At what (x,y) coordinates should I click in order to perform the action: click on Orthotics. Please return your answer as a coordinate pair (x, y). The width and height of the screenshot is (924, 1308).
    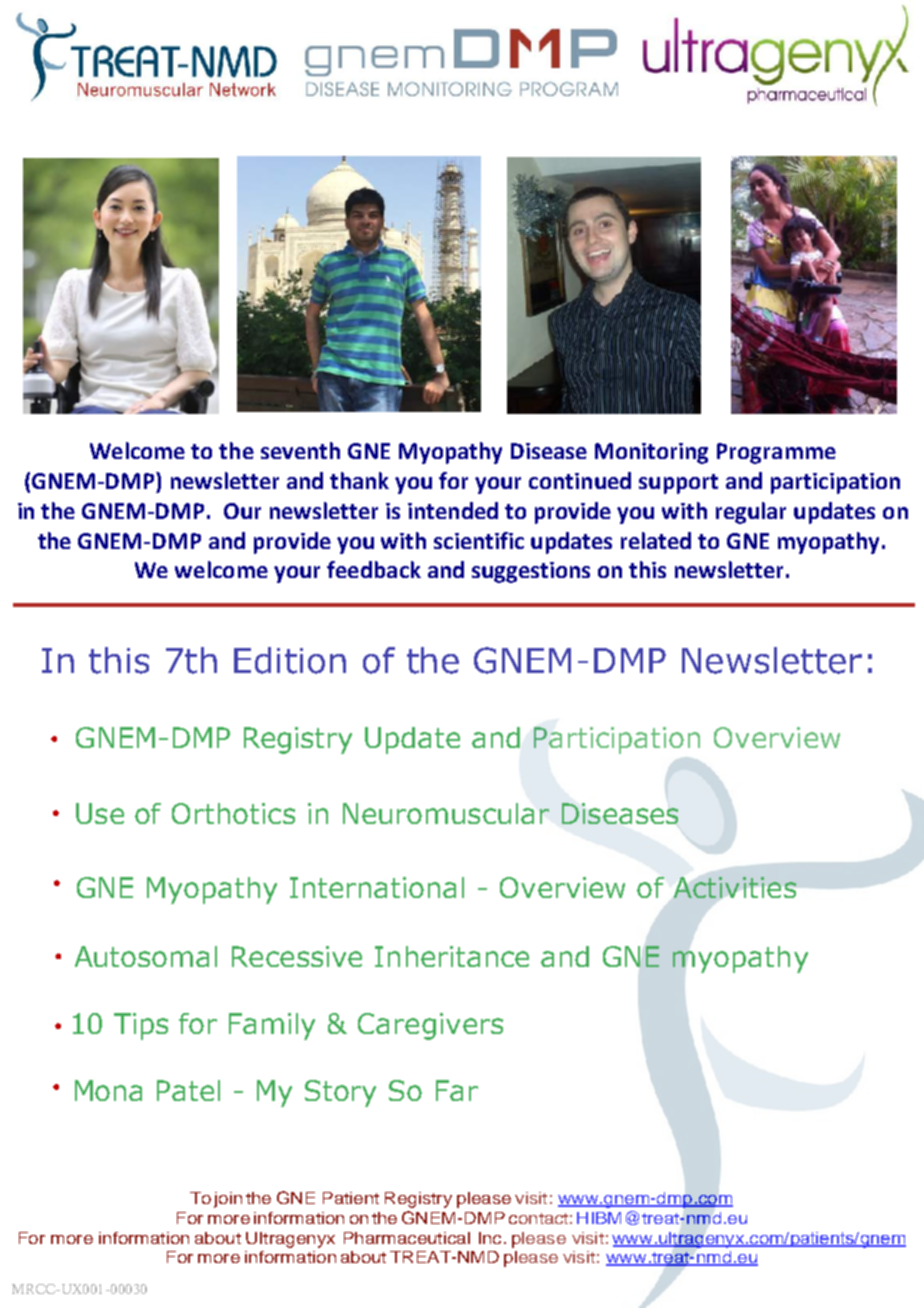
    Looking at the image, I should click on (233, 813).
